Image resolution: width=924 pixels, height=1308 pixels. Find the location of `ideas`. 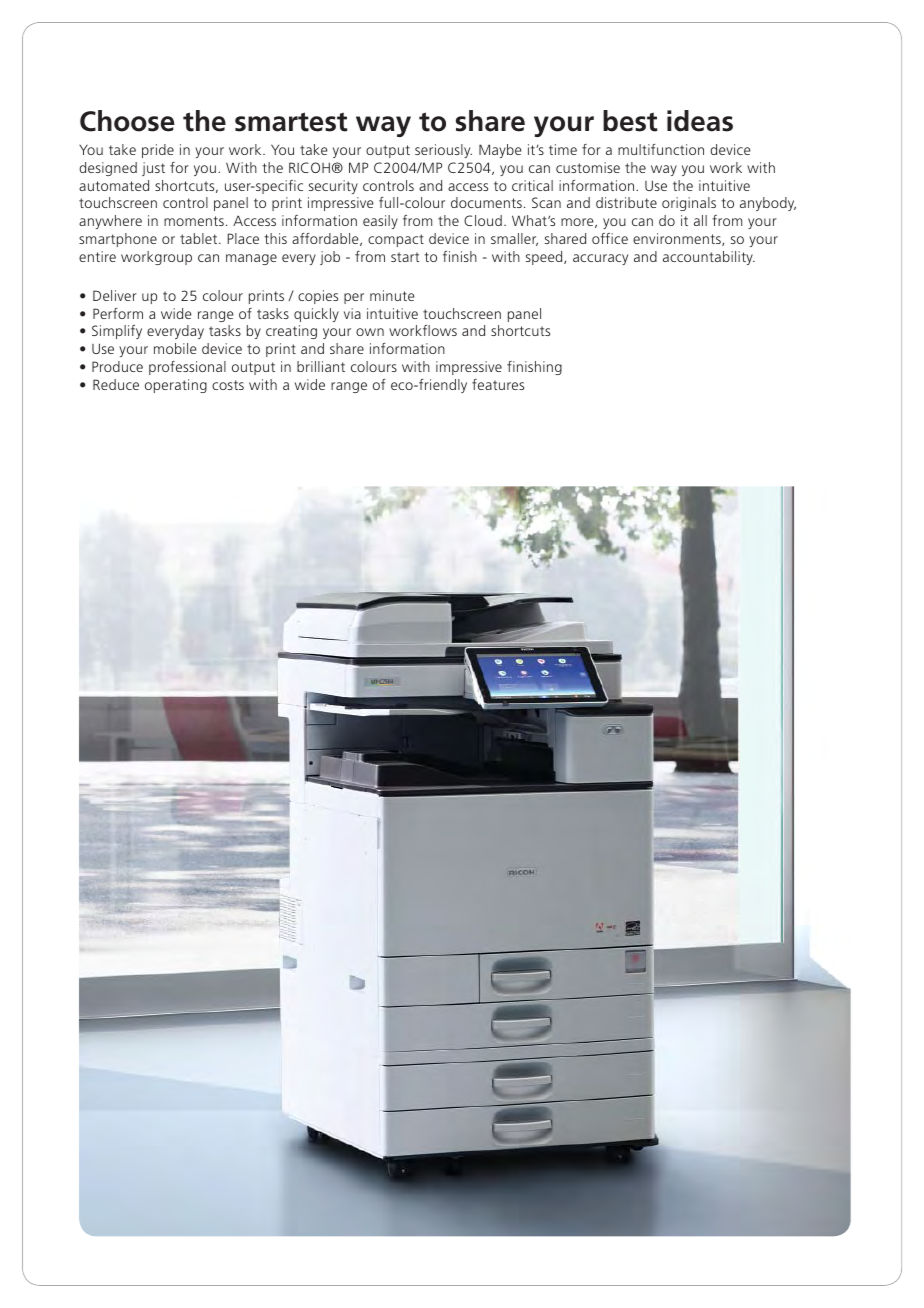

ideas is located at coordinates (700, 121).
